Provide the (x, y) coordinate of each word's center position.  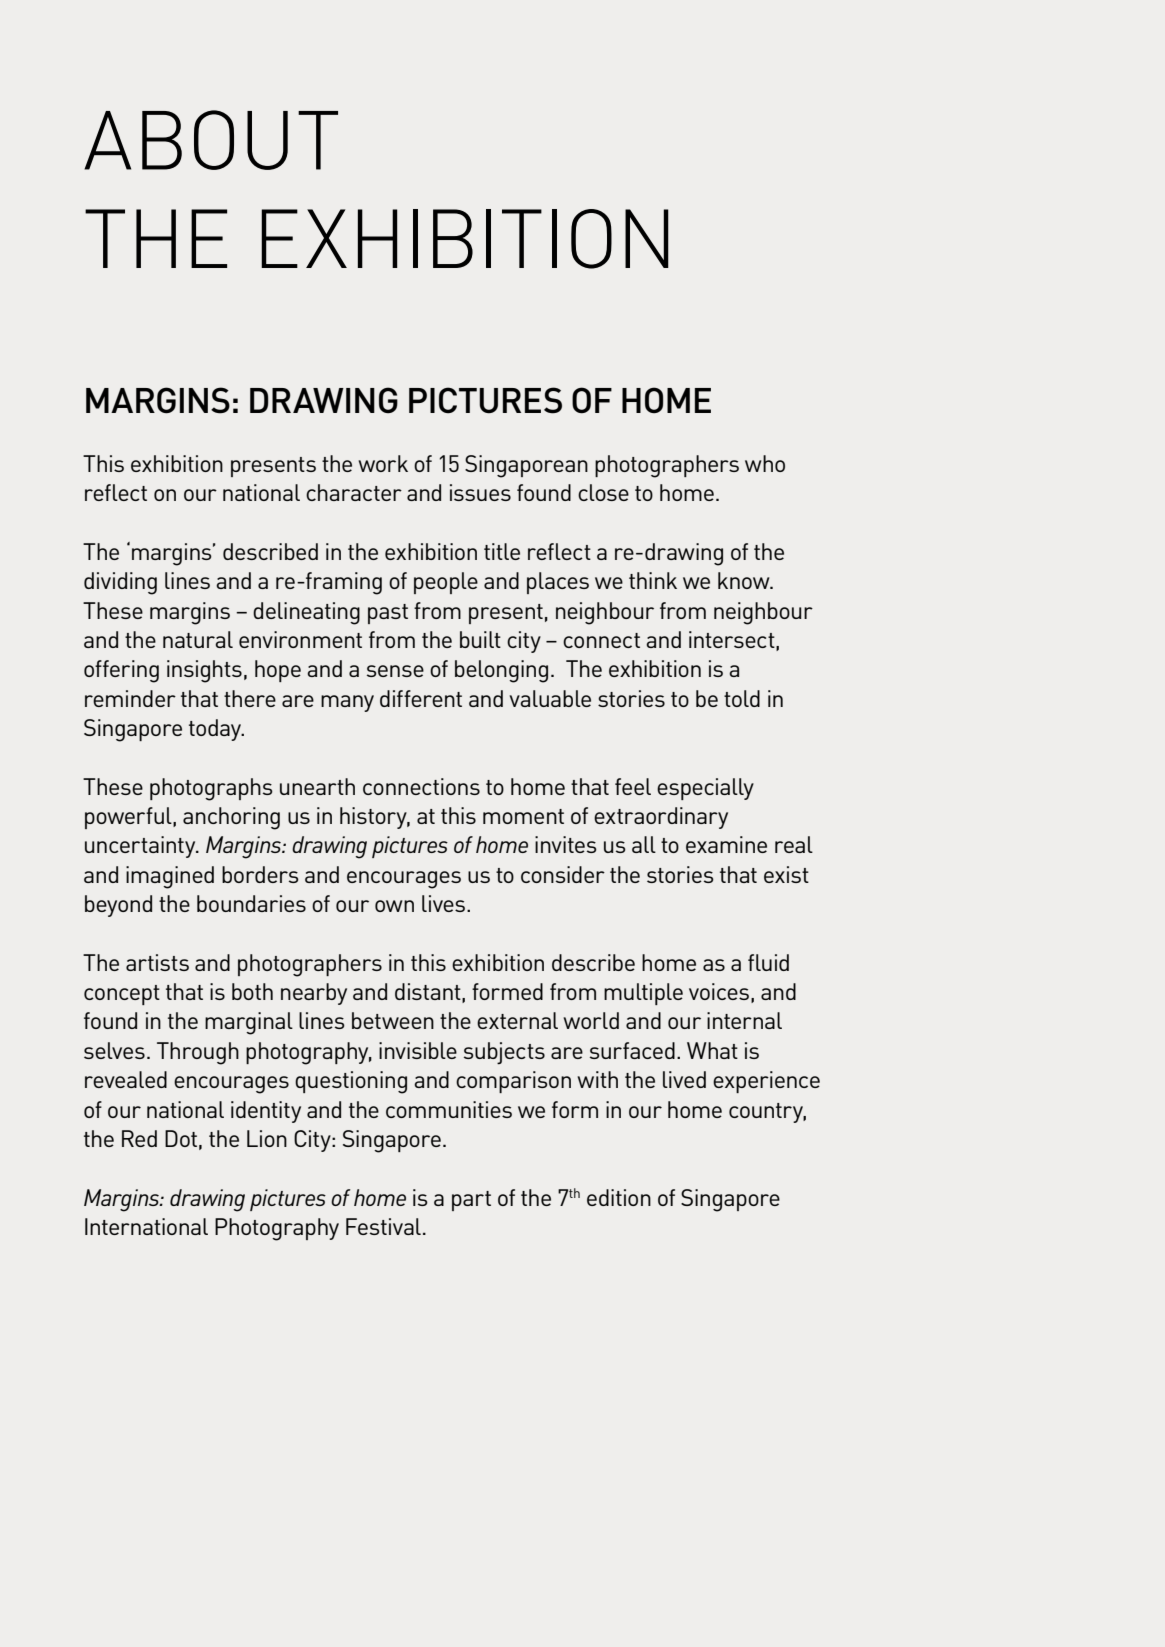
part (471, 1201)
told (742, 698)
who (765, 463)
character (354, 492)
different (421, 698)
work (383, 463)
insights (204, 671)
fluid (768, 962)
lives (443, 903)
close (603, 492)
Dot (181, 1138)
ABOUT (211, 140)
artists (157, 962)
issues (480, 492)
